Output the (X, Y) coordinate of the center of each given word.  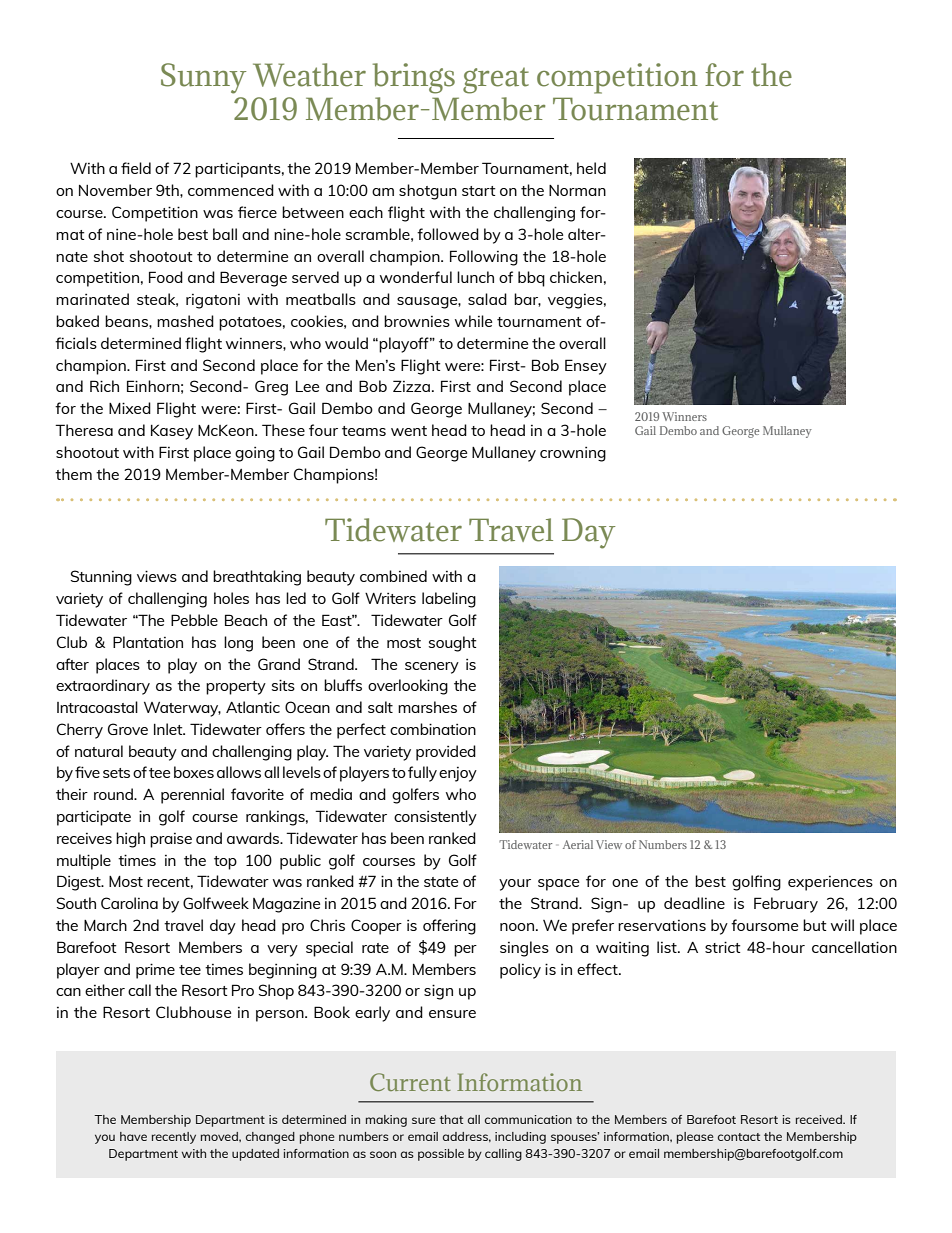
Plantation (148, 642)
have (133, 1136)
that (451, 1119)
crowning (573, 454)
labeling (449, 600)
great (496, 80)
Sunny (204, 78)
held (591, 168)
